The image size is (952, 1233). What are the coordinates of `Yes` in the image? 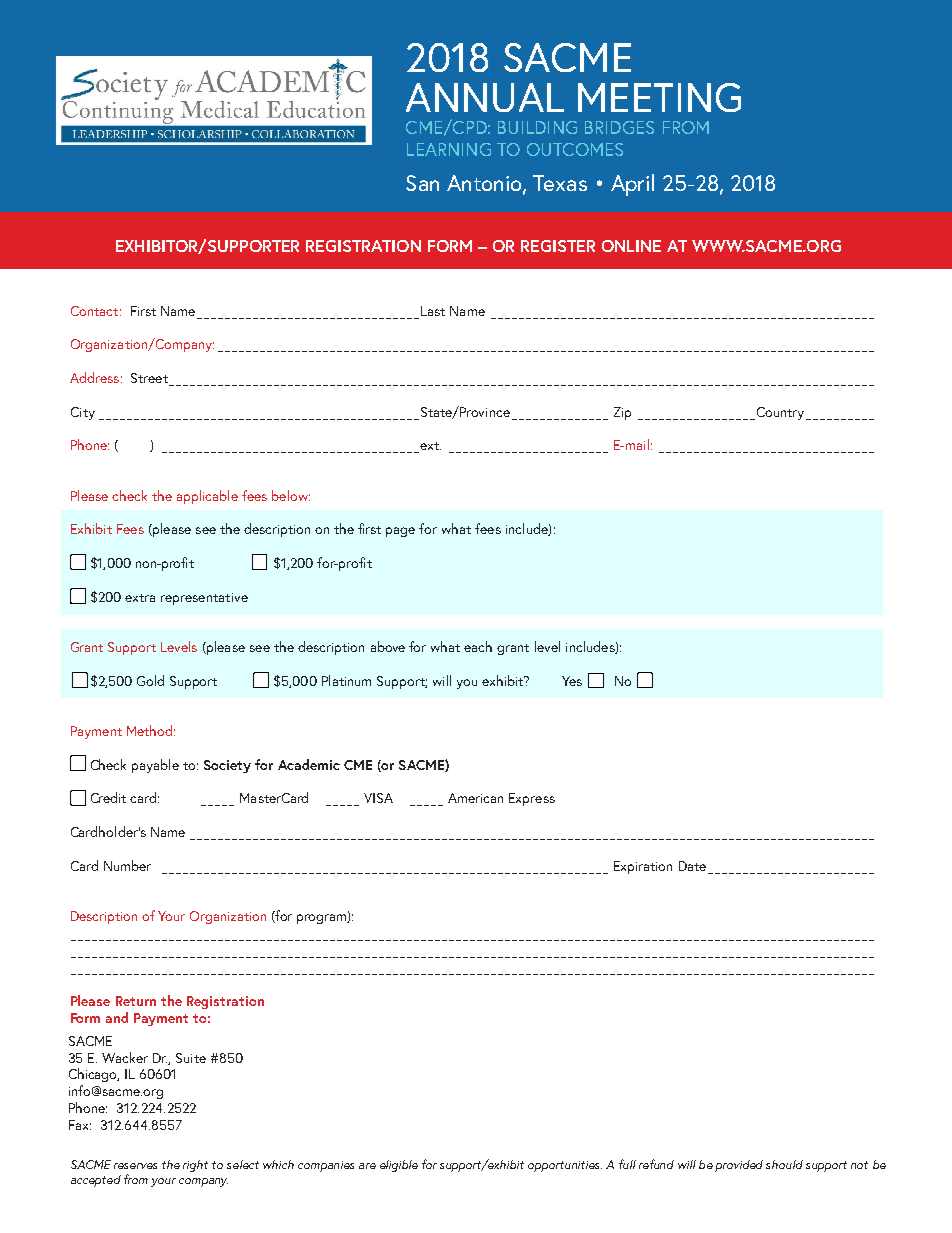 It's located at (572, 681).
